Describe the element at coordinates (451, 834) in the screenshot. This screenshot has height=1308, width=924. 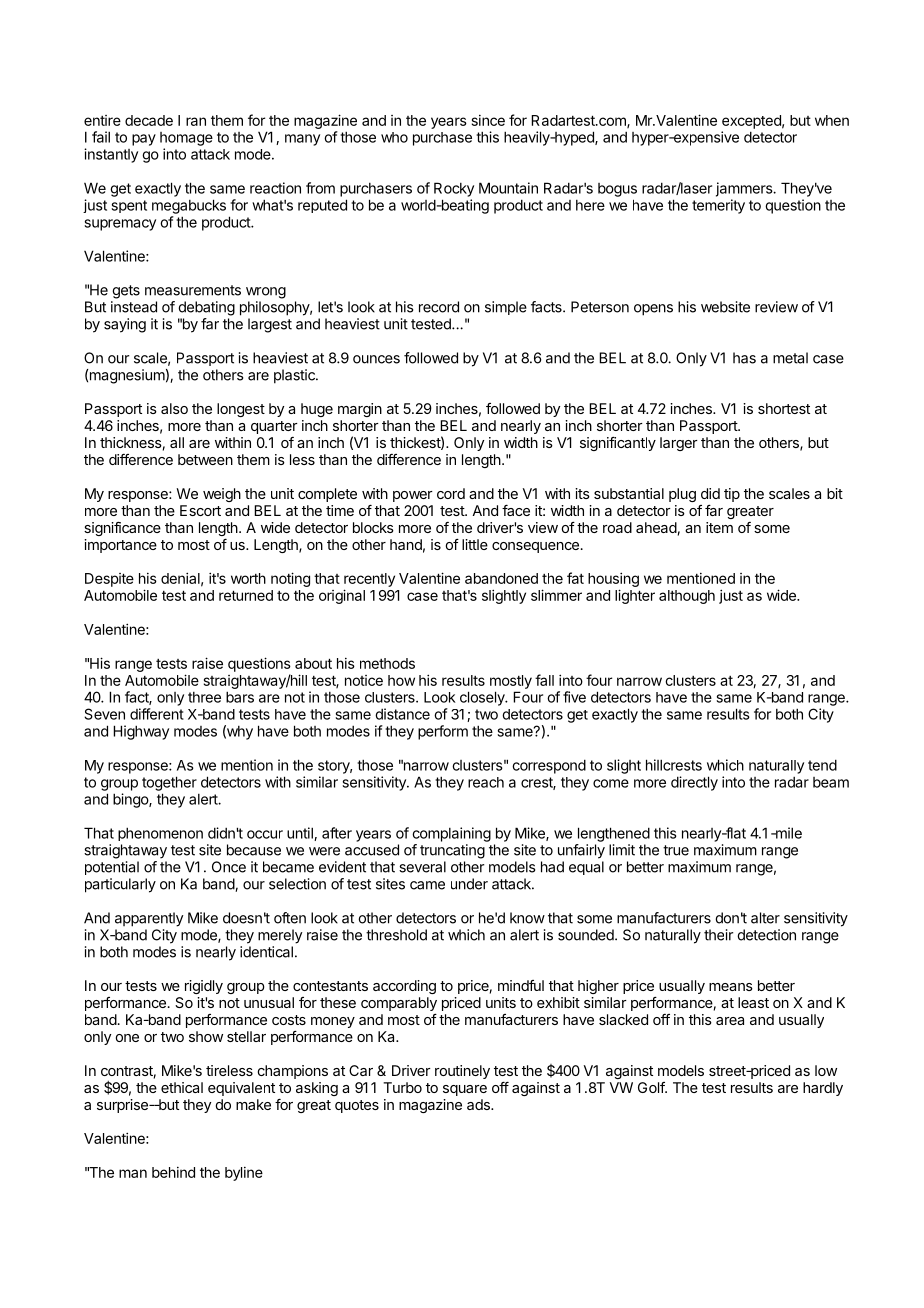
I see `complaining` at that location.
